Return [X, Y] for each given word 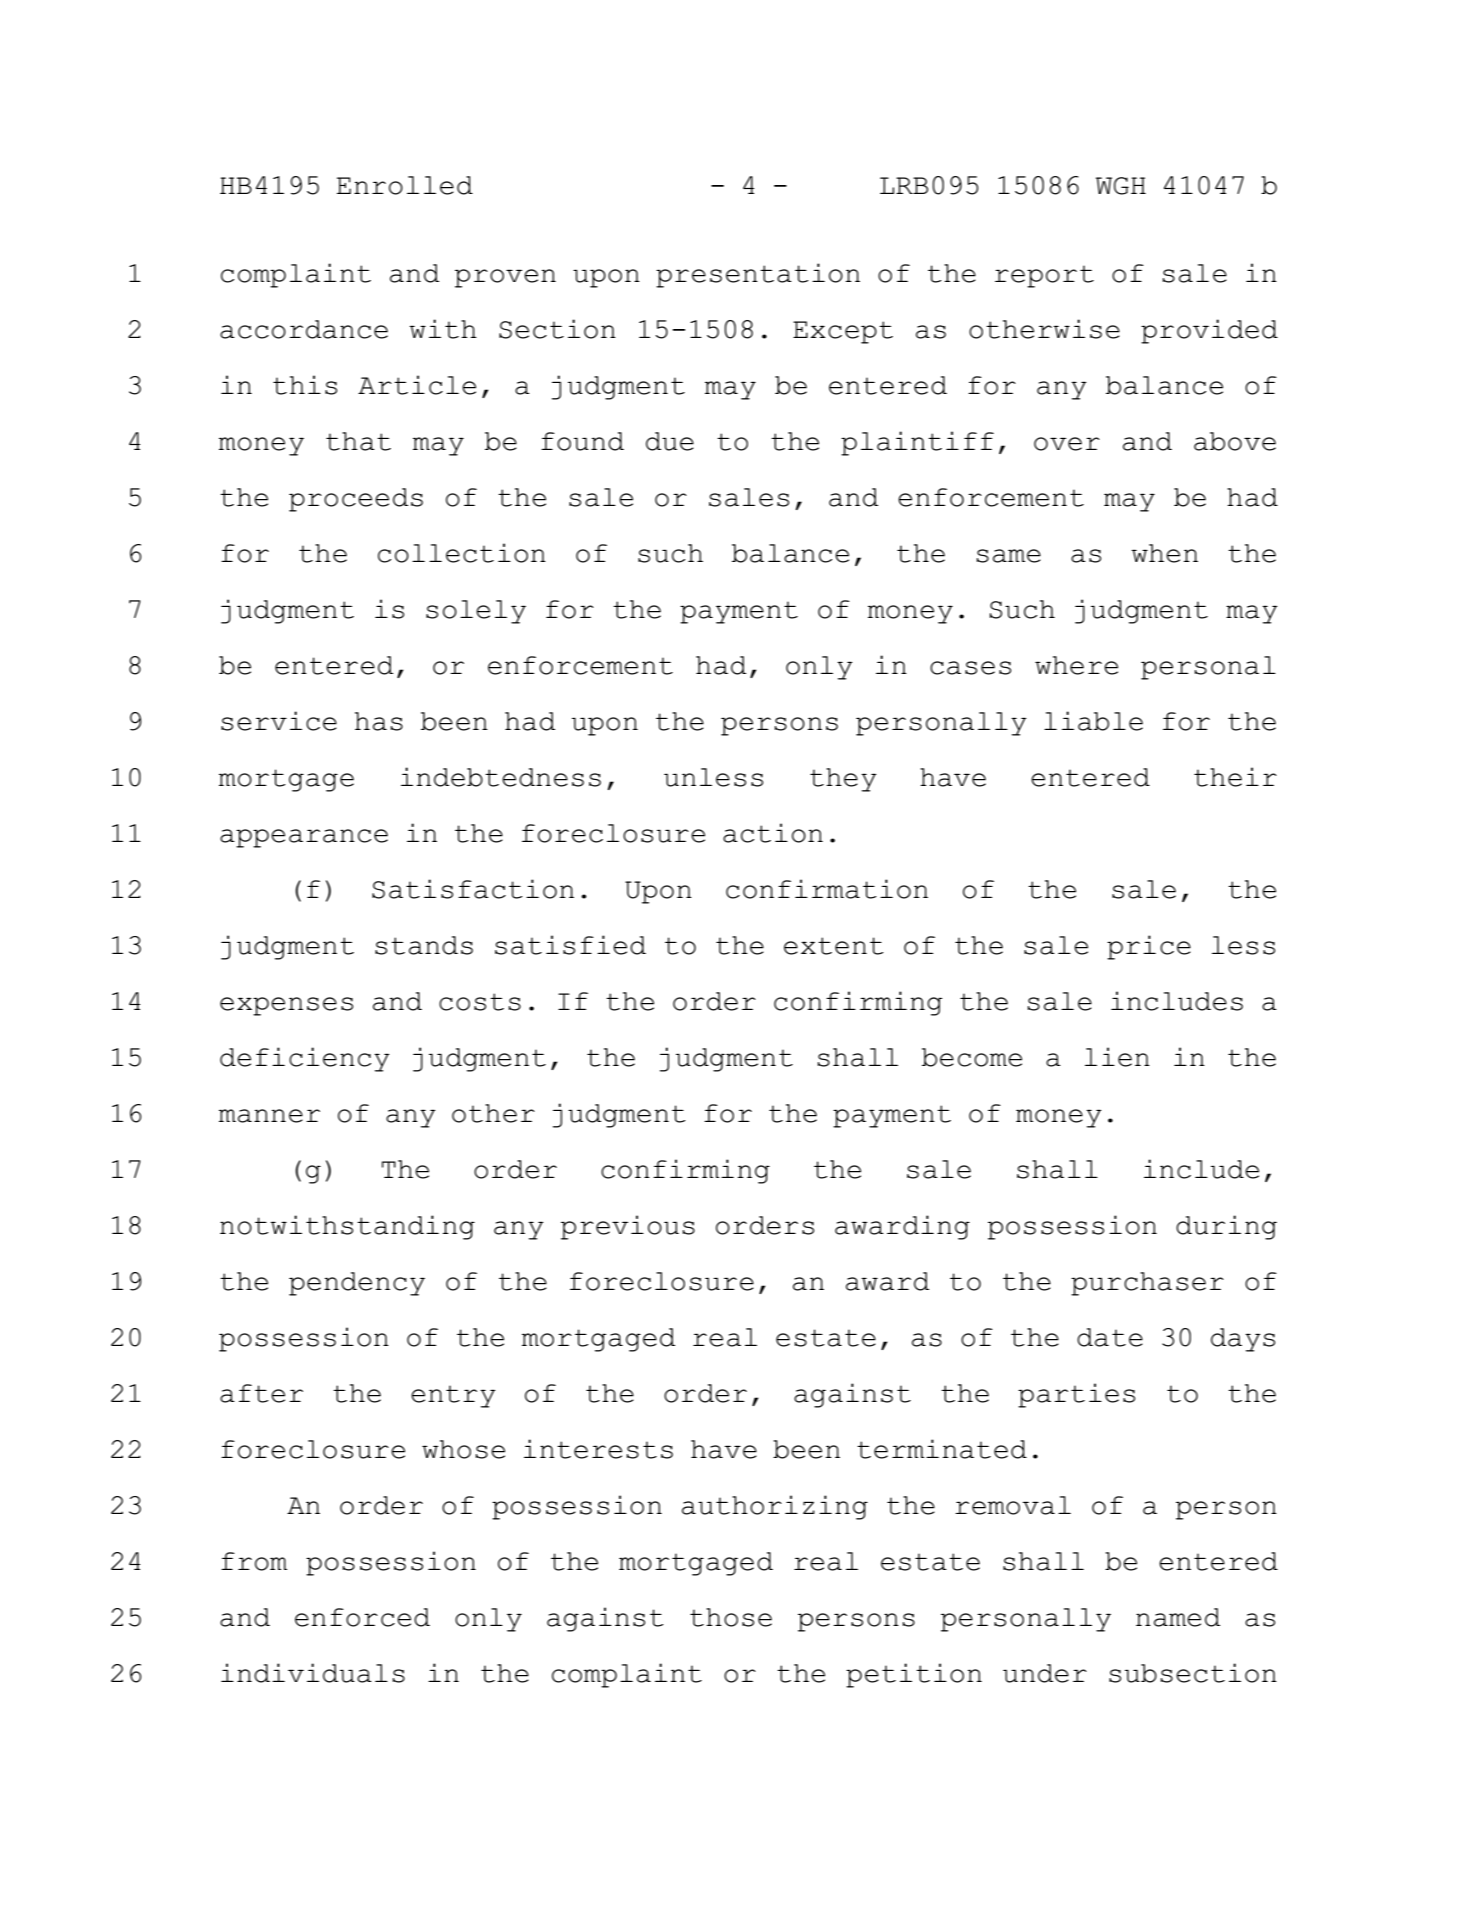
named [1178, 1617]
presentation [758, 275]
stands [424, 945]
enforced [362, 1617]
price [1149, 947]
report [1044, 276]
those [731, 1617]
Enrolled [405, 185]
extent [834, 946]
